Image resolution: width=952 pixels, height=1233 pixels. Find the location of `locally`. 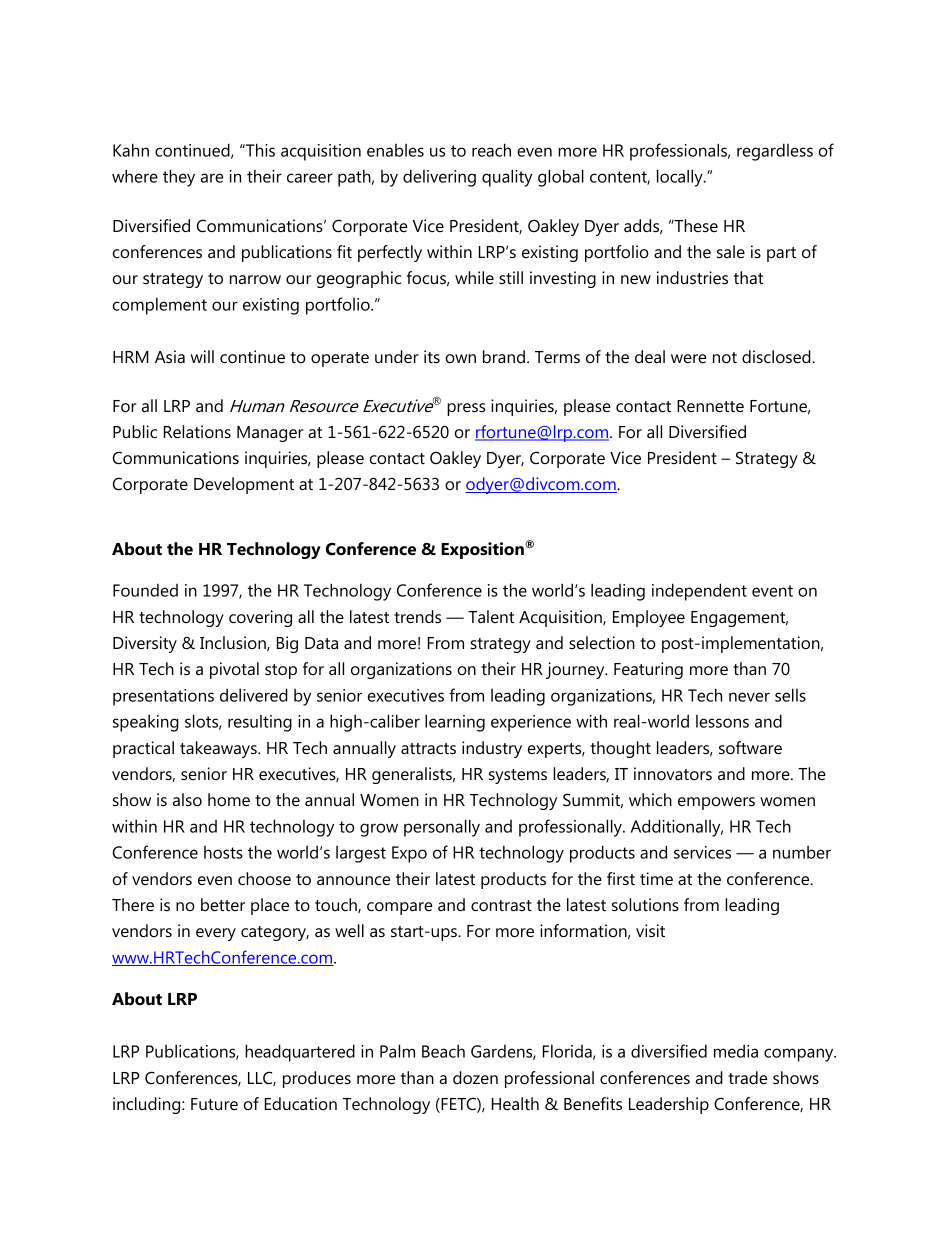

locally is located at coordinates (681, 178).
